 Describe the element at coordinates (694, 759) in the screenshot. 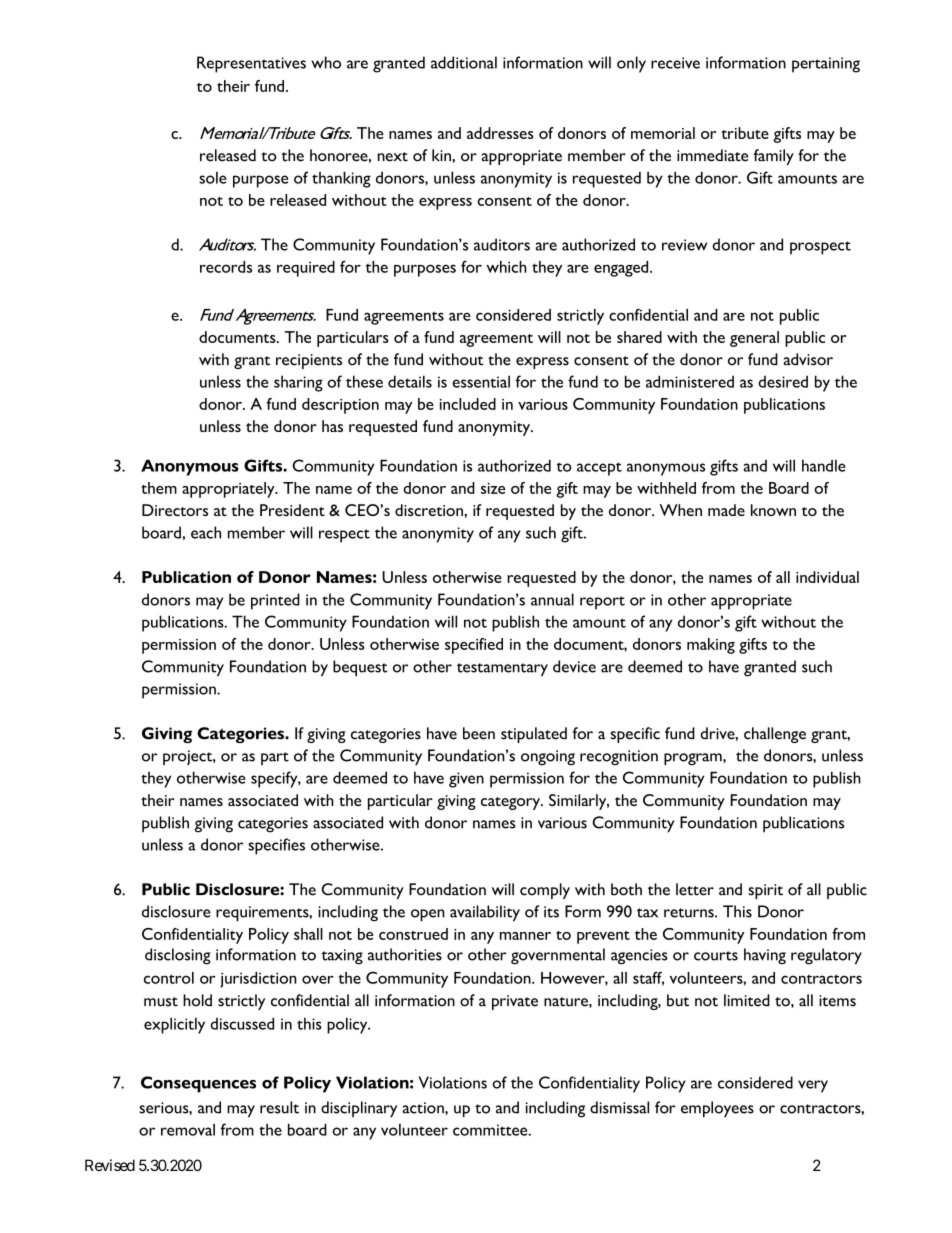

I see `program` at that location.
